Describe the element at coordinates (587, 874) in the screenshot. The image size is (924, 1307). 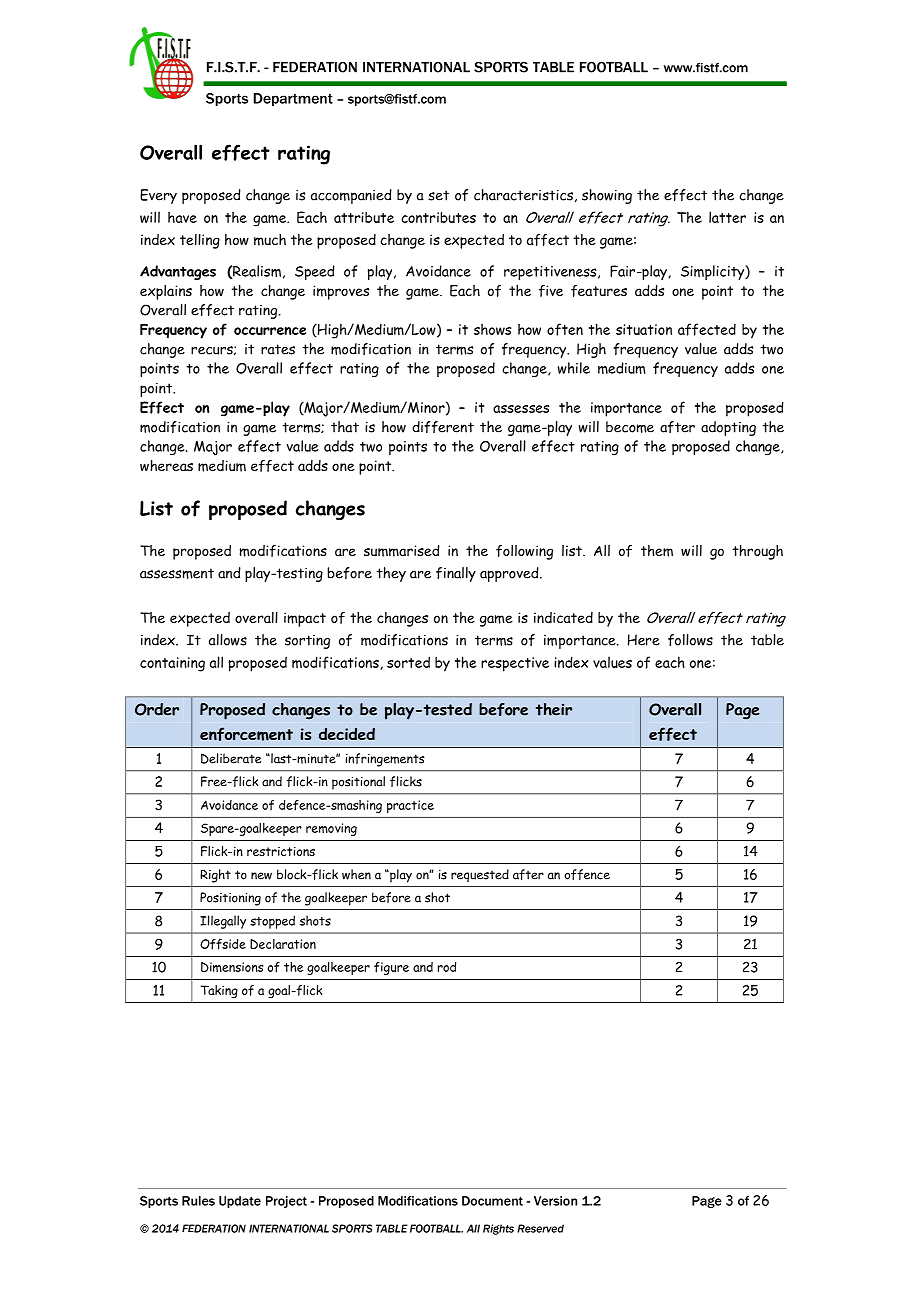
I see `offence` at that location.
